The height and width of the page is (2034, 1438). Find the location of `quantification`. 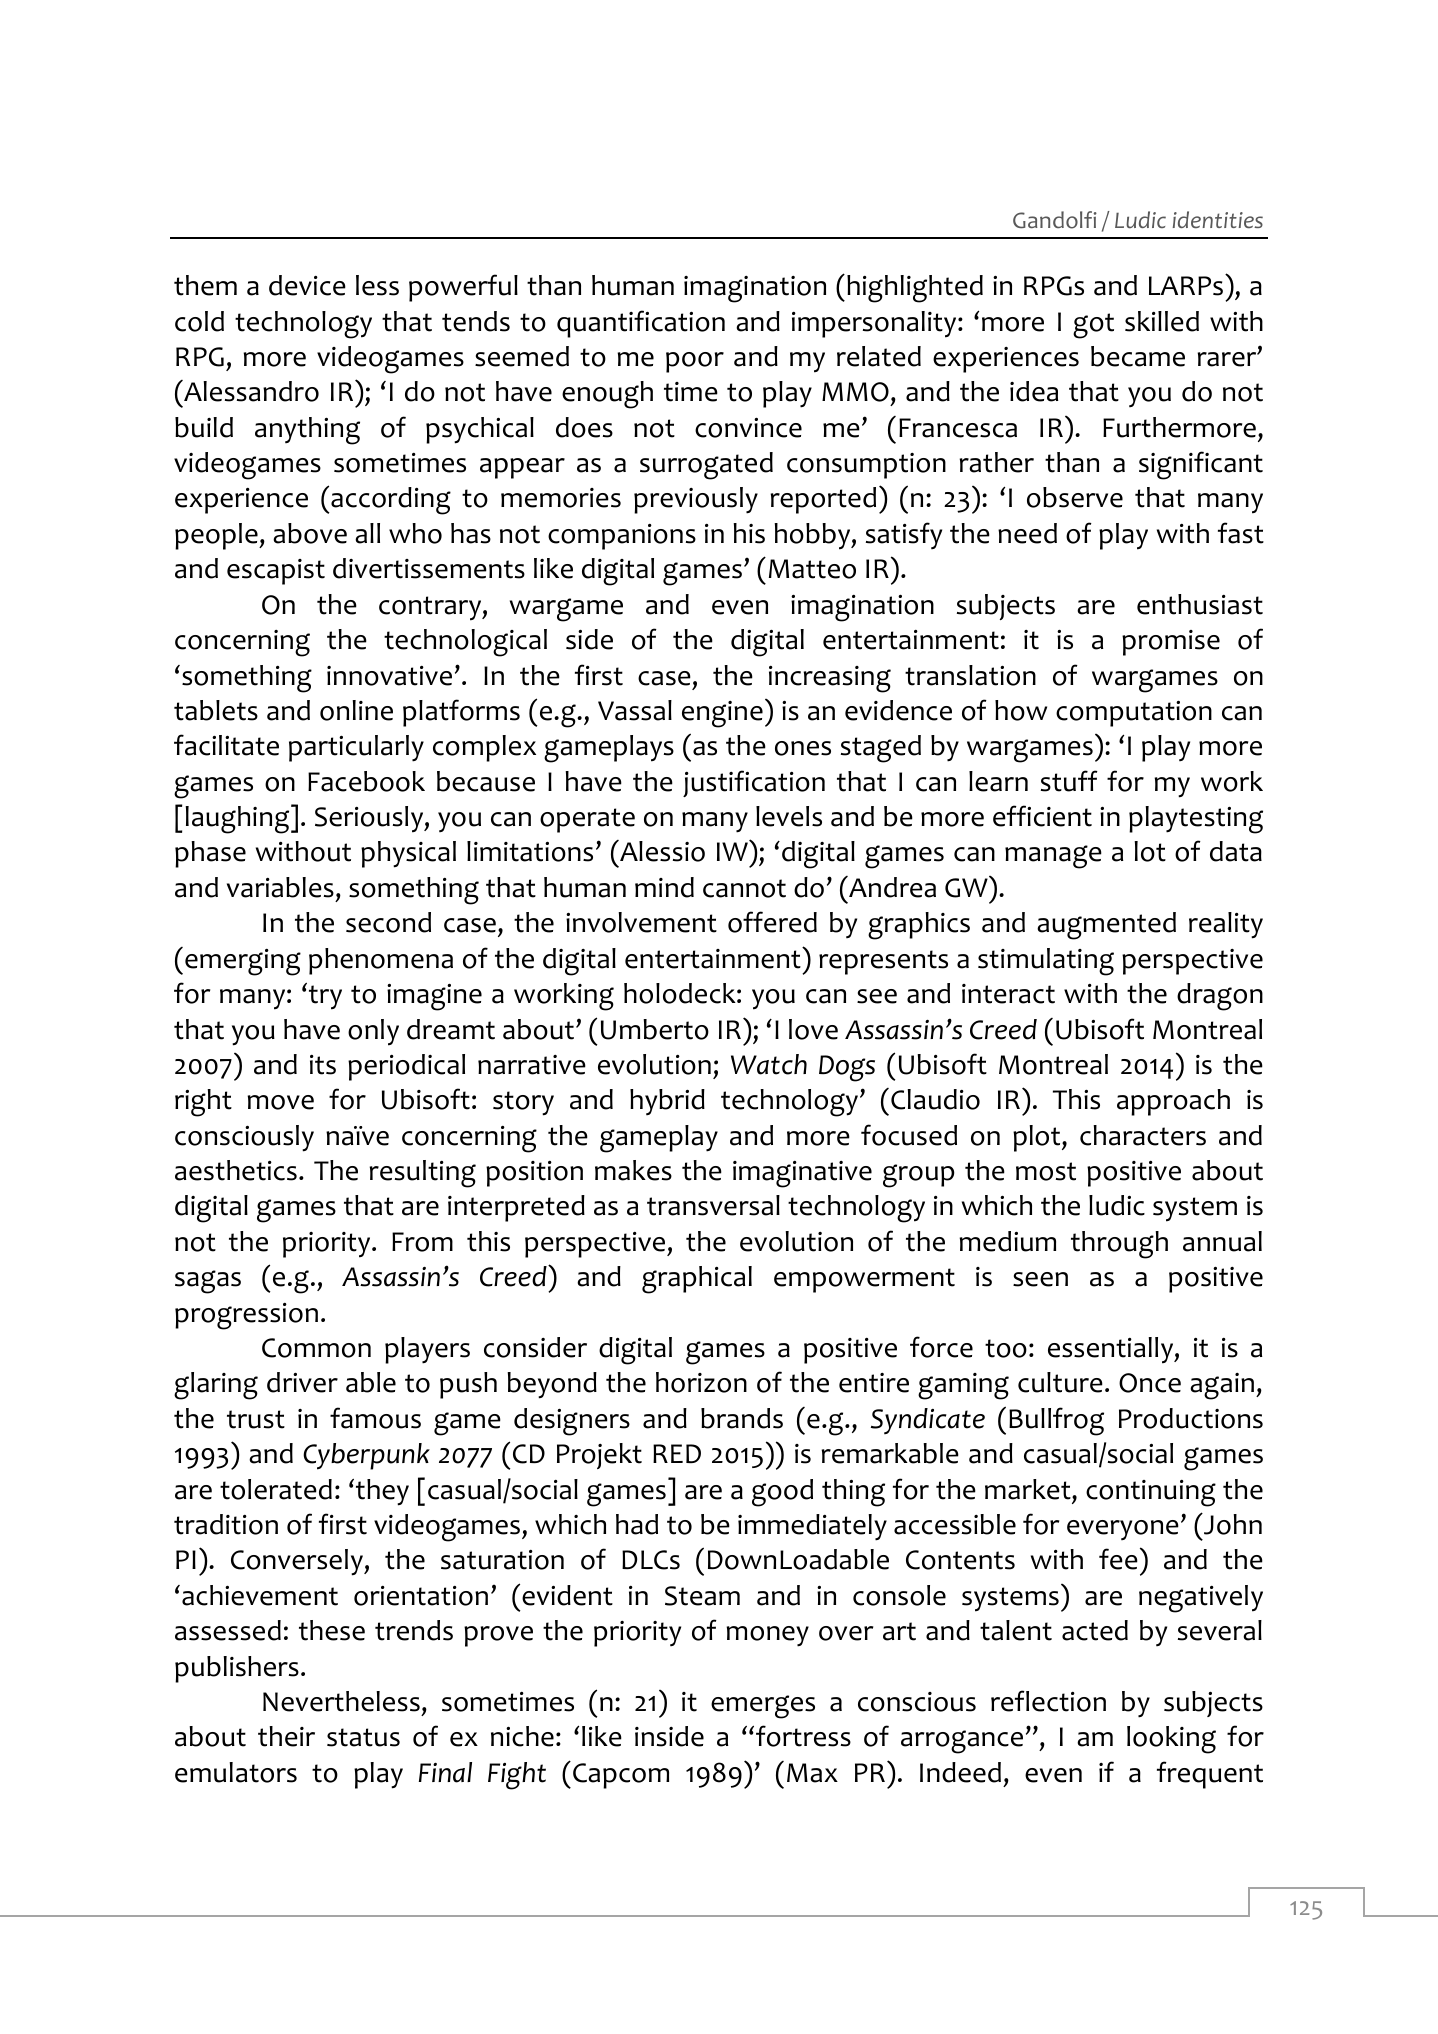

quantification is located at coordinates (641, 324).
